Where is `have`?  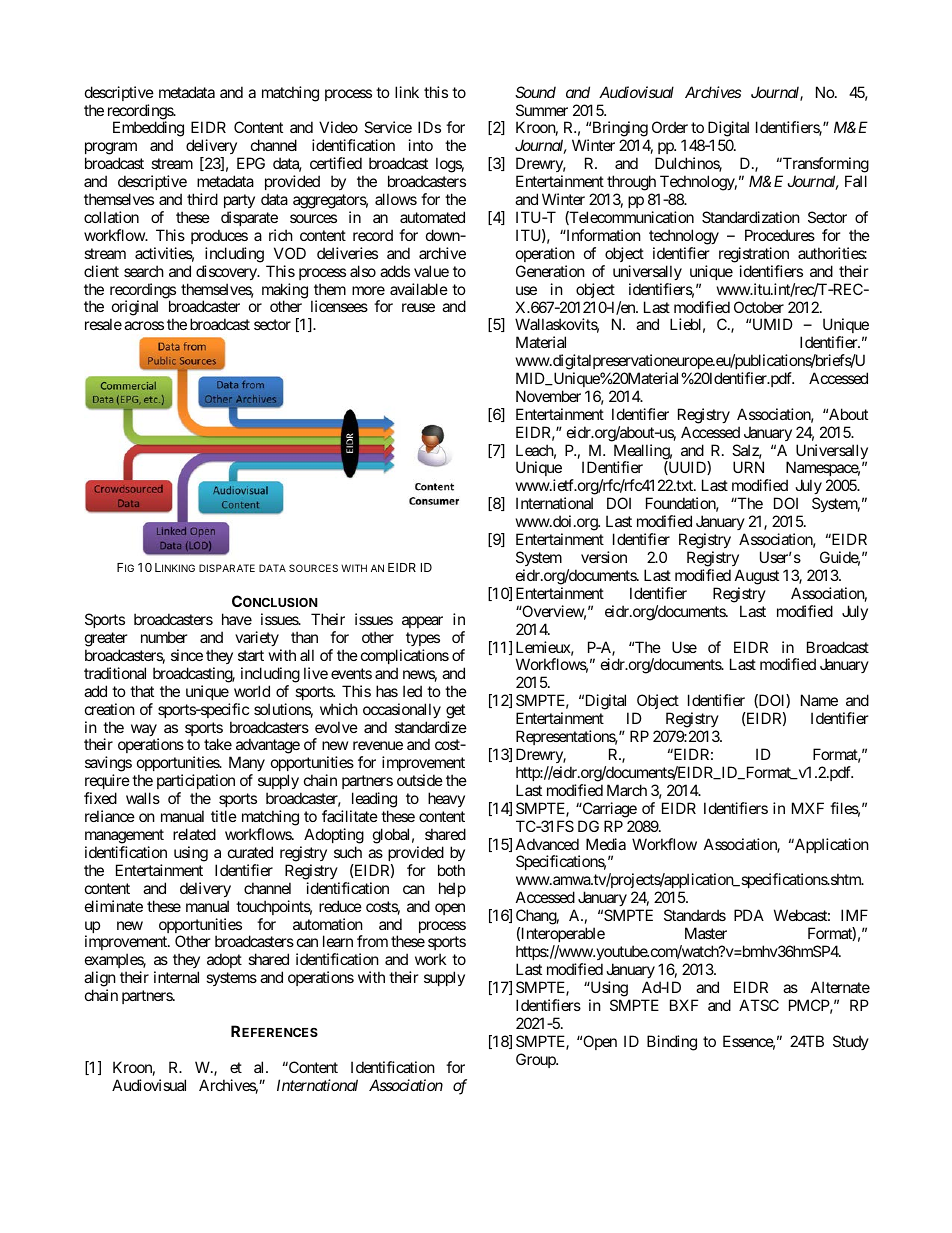 have is located at coordinates (237, 619).
